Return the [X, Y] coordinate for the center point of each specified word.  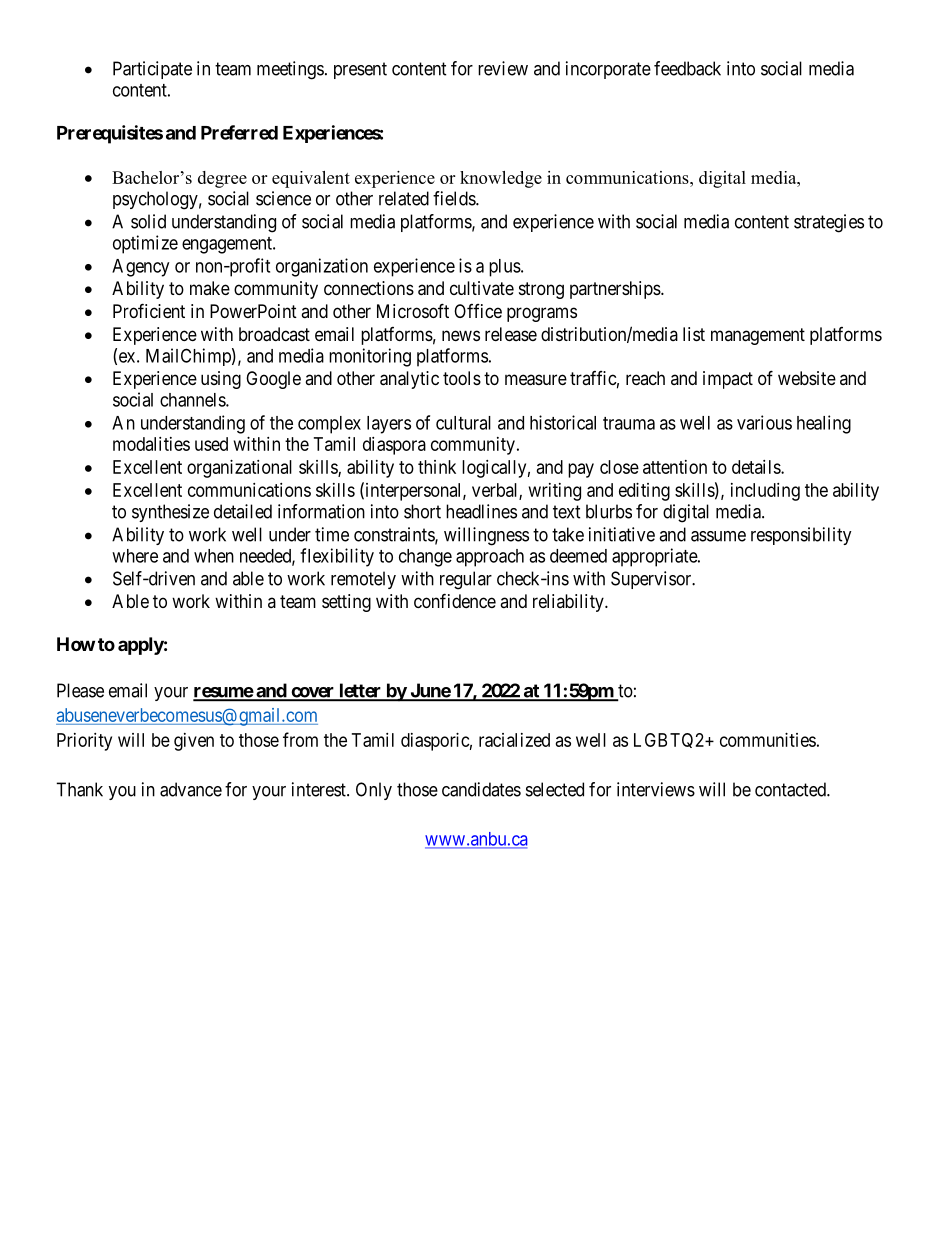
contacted [791, 789]
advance [191, 789]
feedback [687, 68]
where [135, 556]
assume [718, 536]
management [758, 336]
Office [478, 311]
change [425, 558]
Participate [152, 70]
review [503, 68]
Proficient [149, 310]
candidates [481, 789]
